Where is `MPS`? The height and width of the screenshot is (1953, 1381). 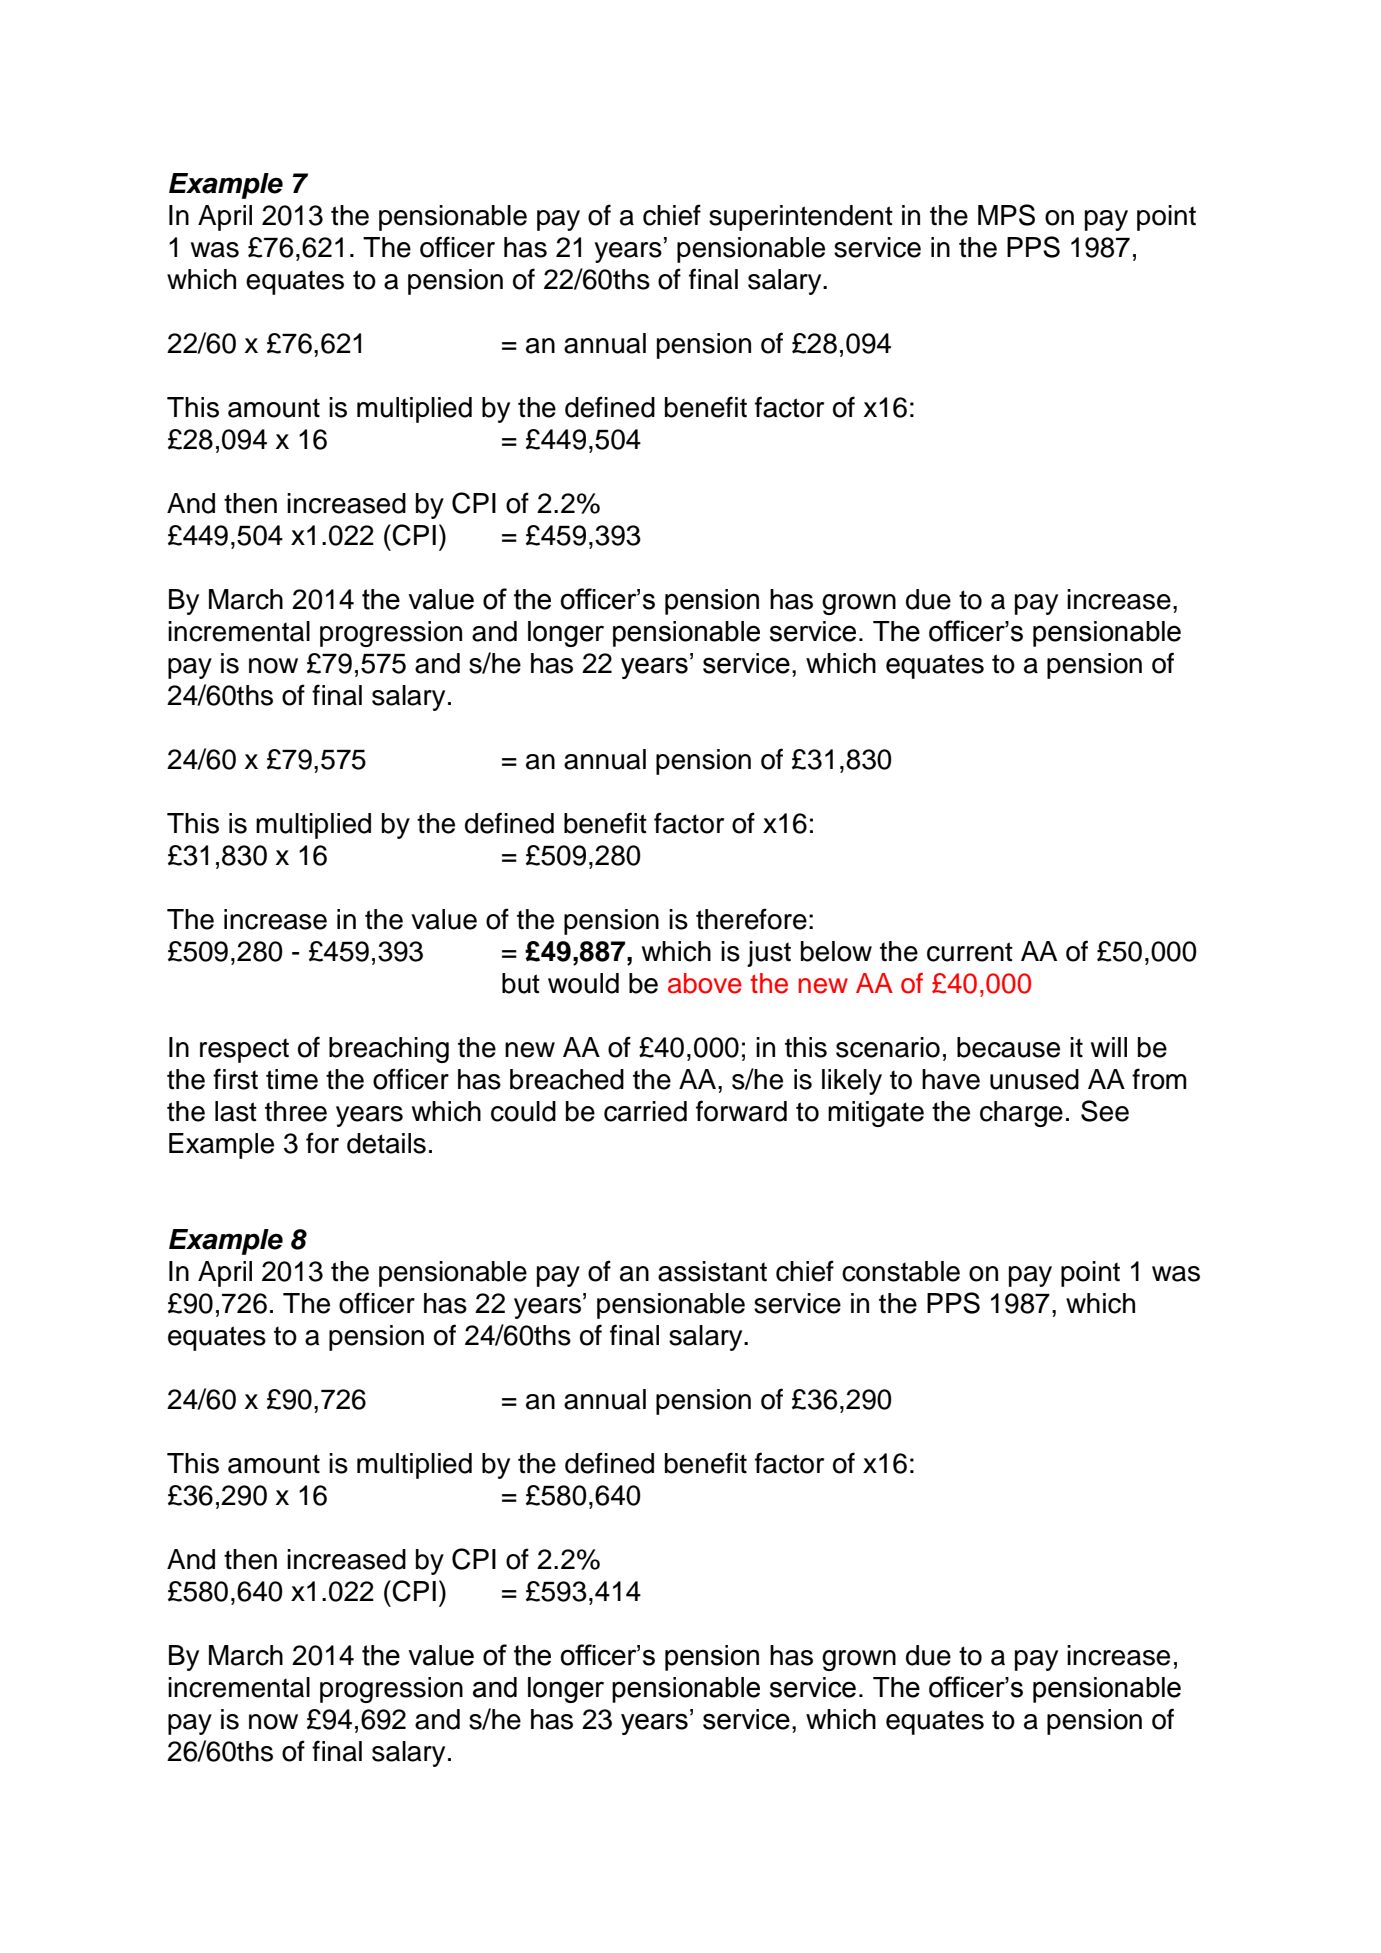
MPS is located at coordinates (1006, 215).
